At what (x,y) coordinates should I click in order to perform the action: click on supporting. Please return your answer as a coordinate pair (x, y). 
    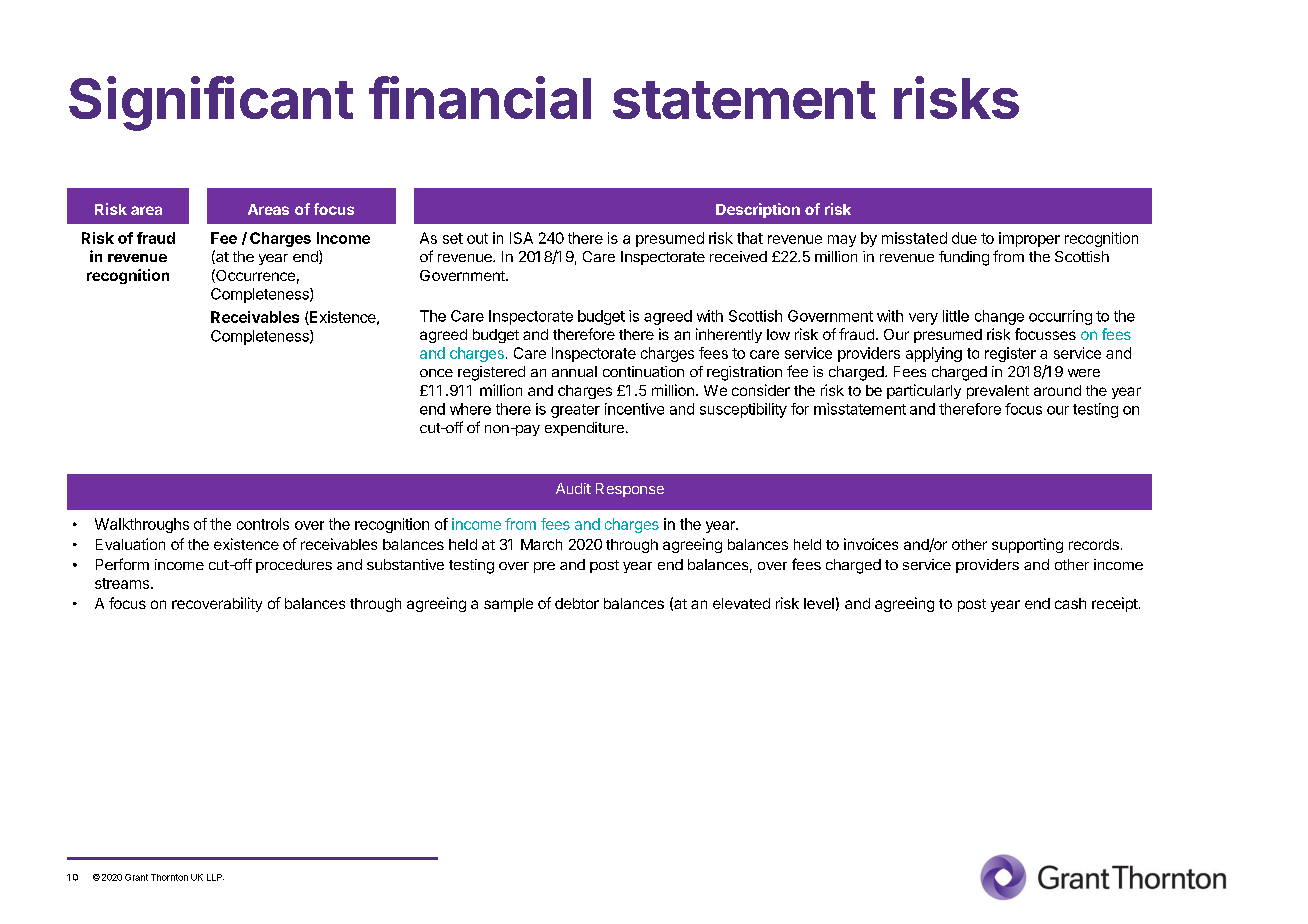
    Looking at the image, I should click on (1027, 545).
